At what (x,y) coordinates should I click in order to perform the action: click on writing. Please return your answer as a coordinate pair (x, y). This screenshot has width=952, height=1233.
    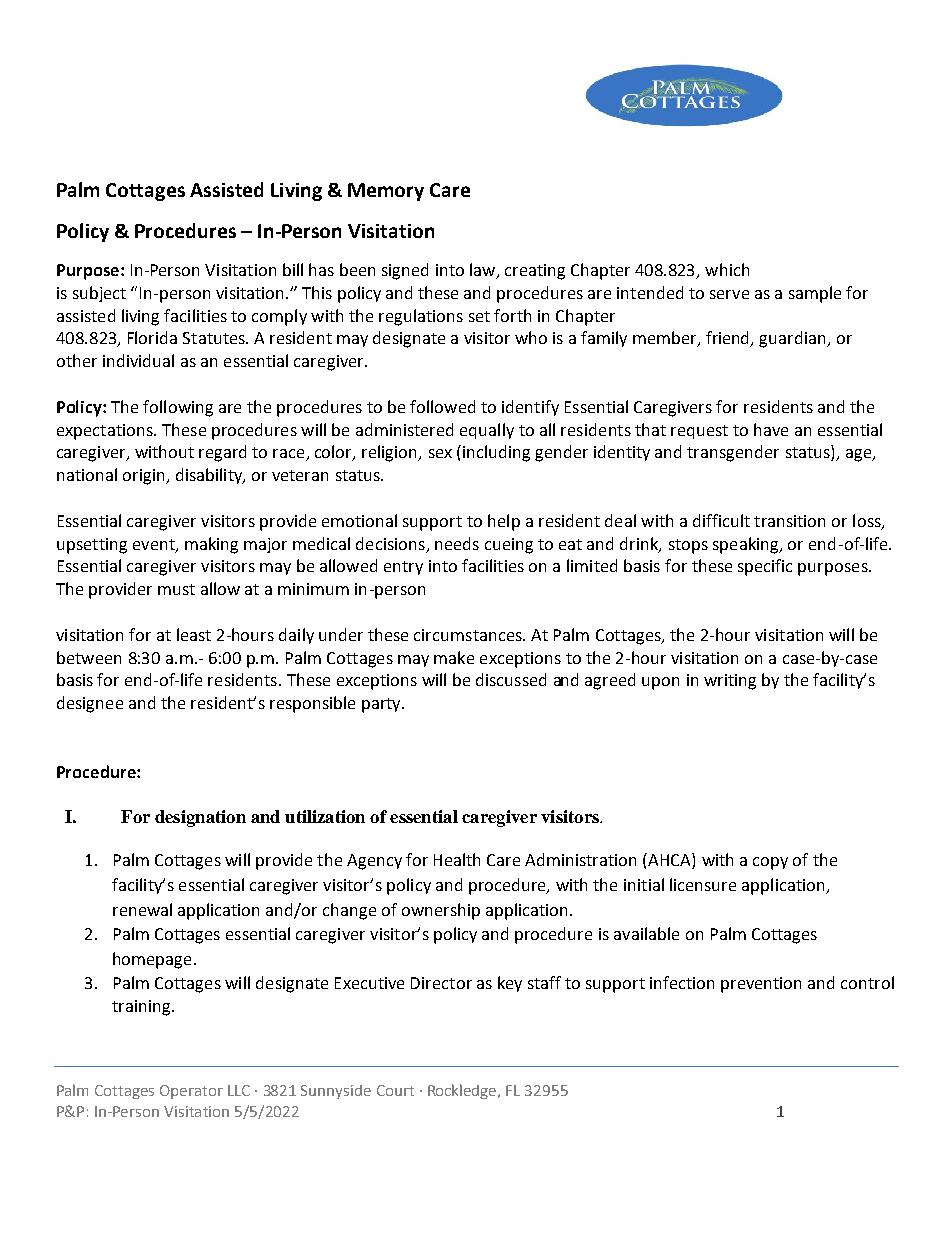
    Looking at the image, I should click on (730, 682).
